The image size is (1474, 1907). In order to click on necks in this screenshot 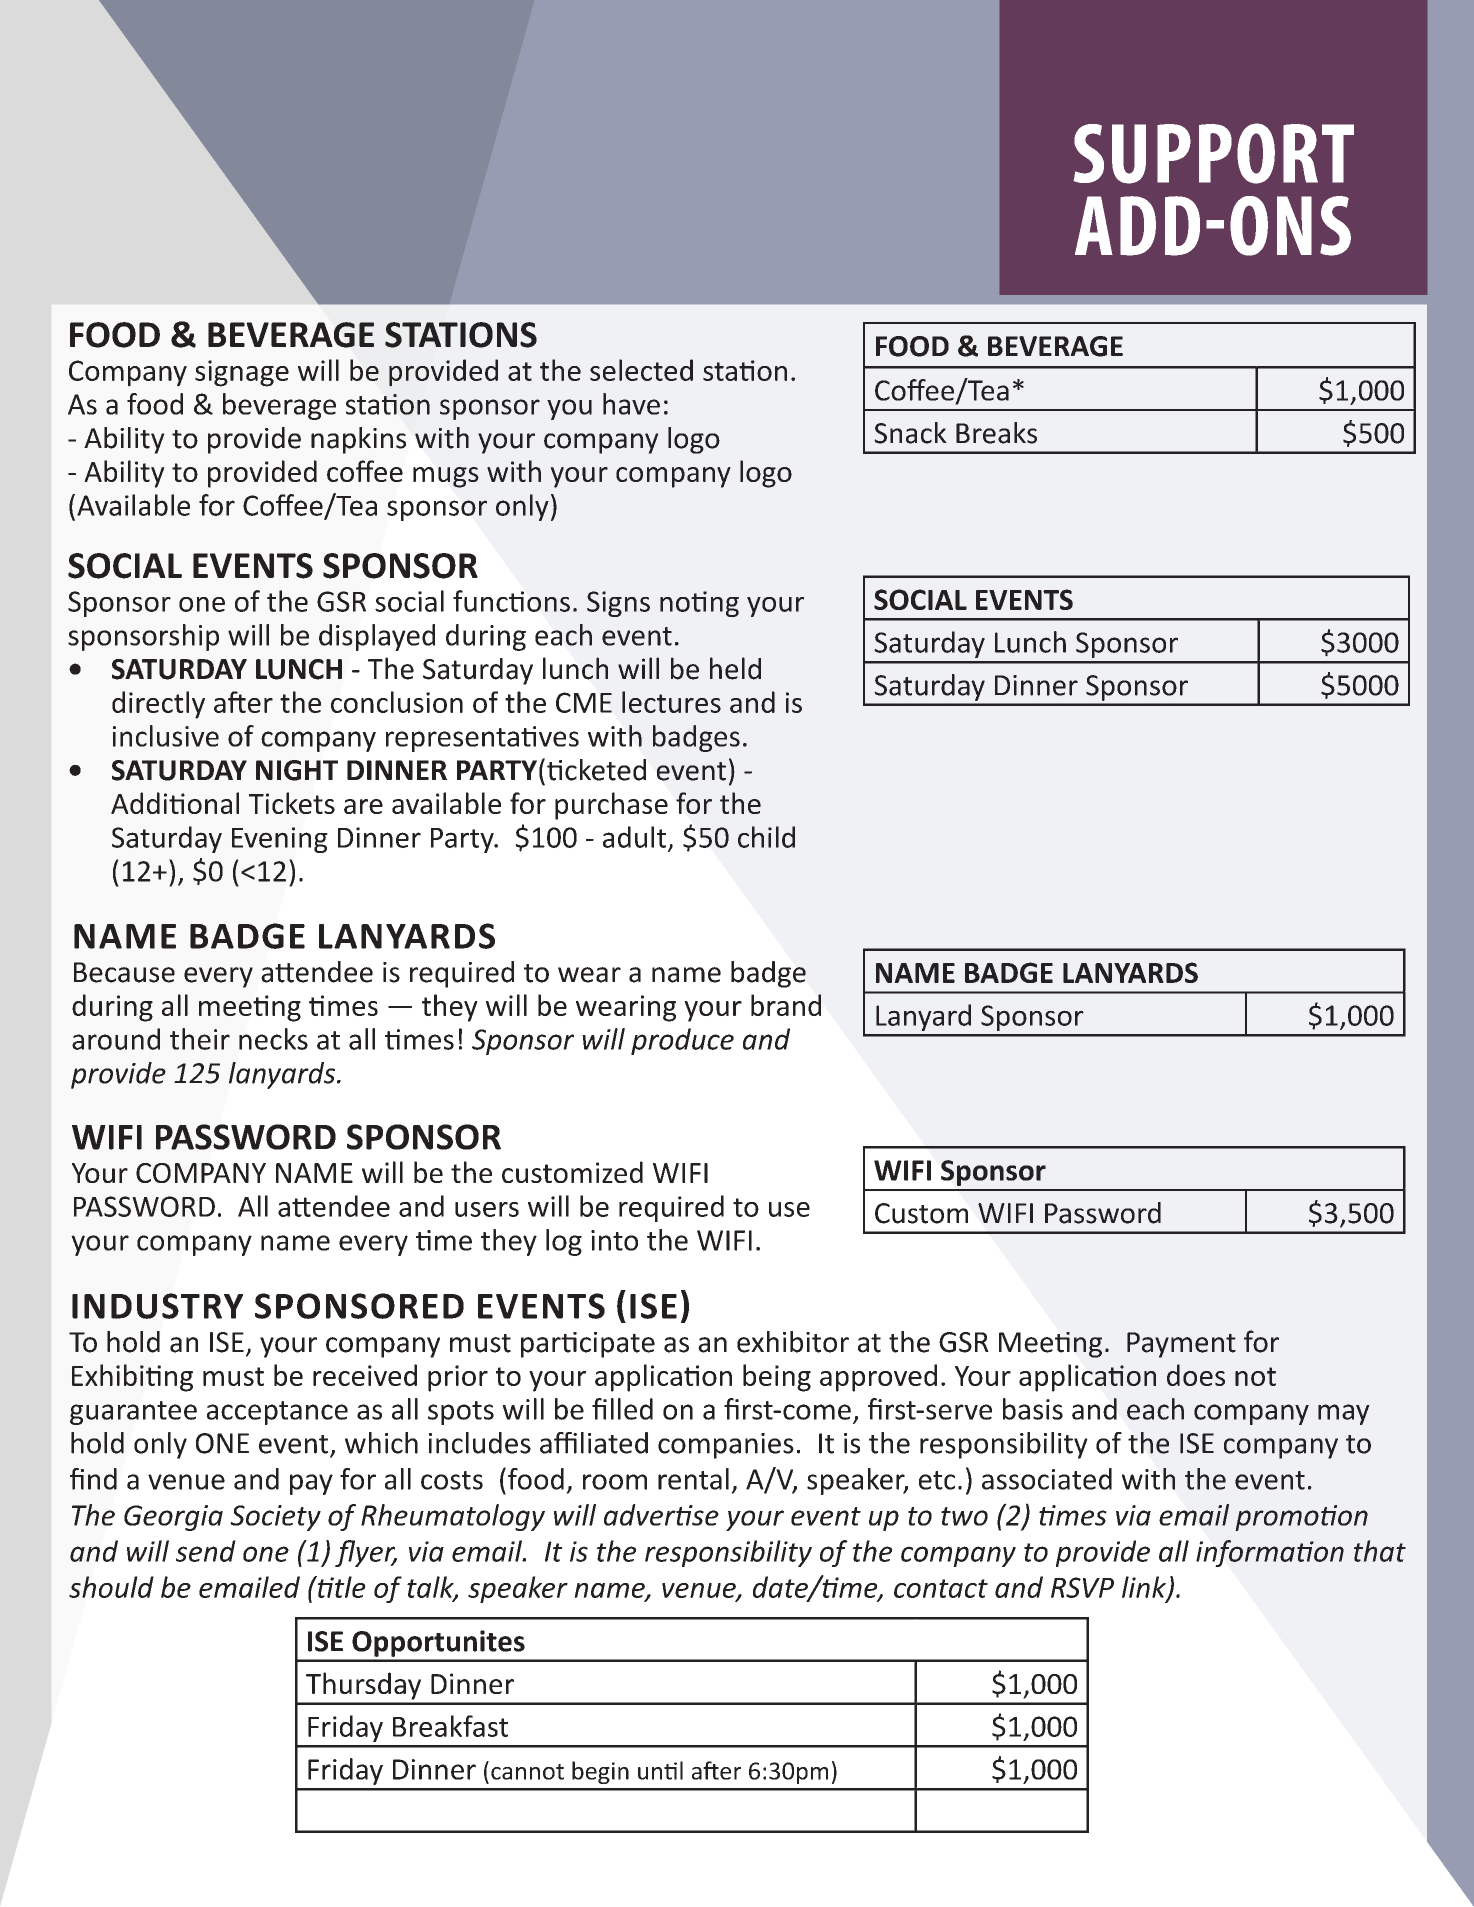, I will do `click(273, 1039)`.
